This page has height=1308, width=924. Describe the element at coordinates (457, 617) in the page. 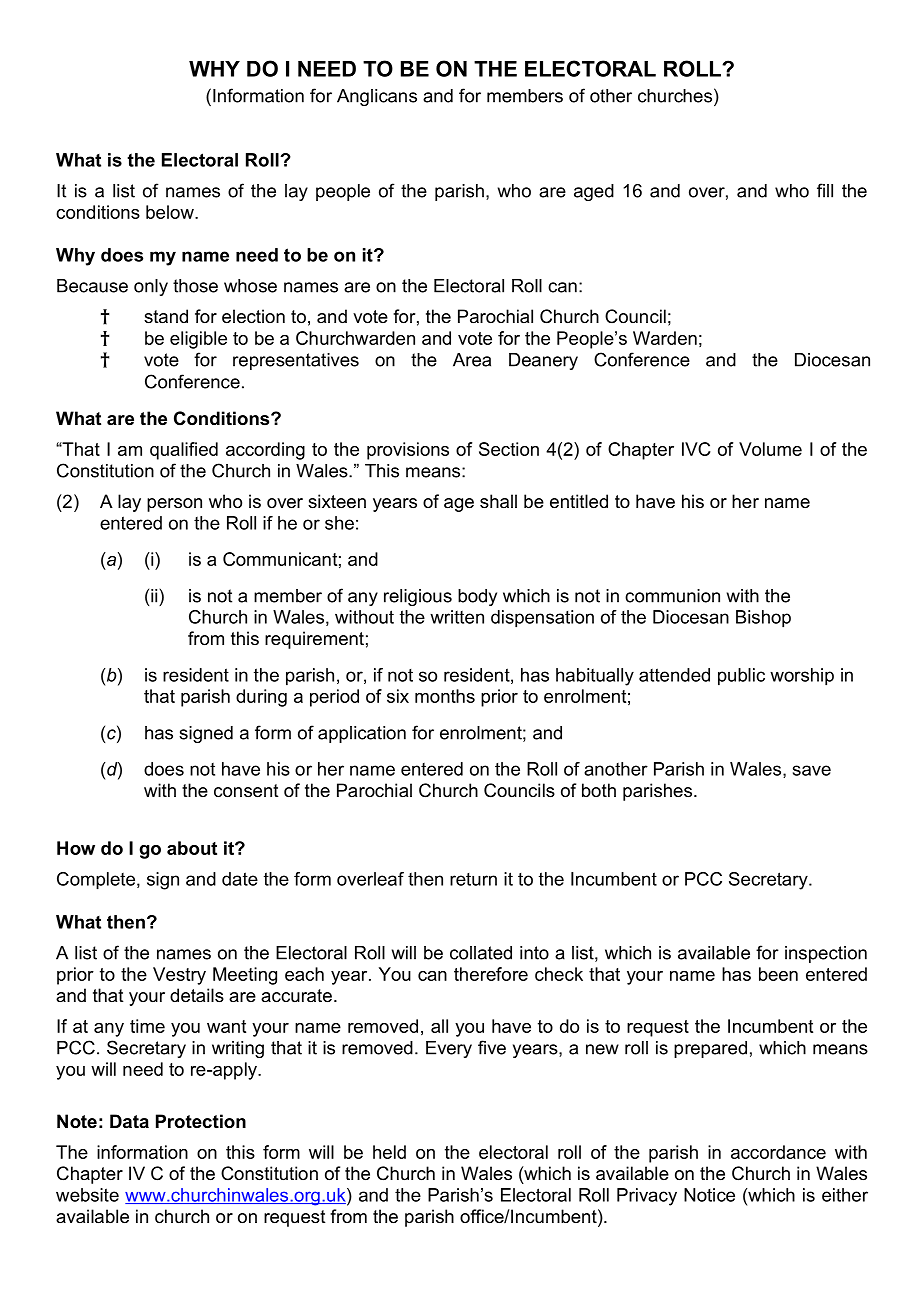

I see `written` at that location.
